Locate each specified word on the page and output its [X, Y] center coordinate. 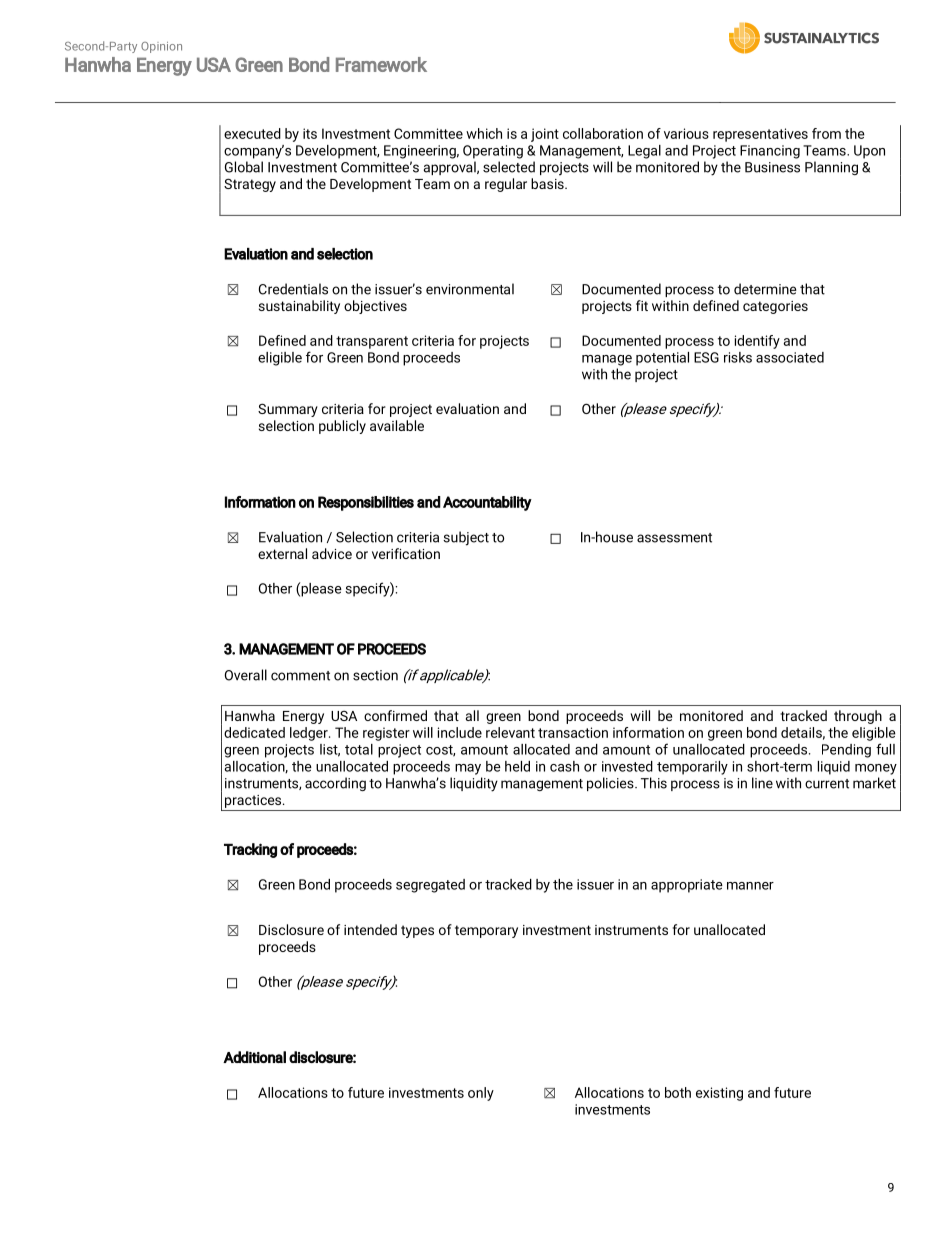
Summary [288, 410]
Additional [254, 1057]
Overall [246, 675]
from [826, 133]
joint [545, 135]
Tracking [250, 850]
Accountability [487, 503]
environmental [470, 289]
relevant [510, 732]
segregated [430, 886]
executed [252, 133]
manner [750, 886]
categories [775, 307]
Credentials [293, 289]
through [858, 717]
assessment [674, 538]
